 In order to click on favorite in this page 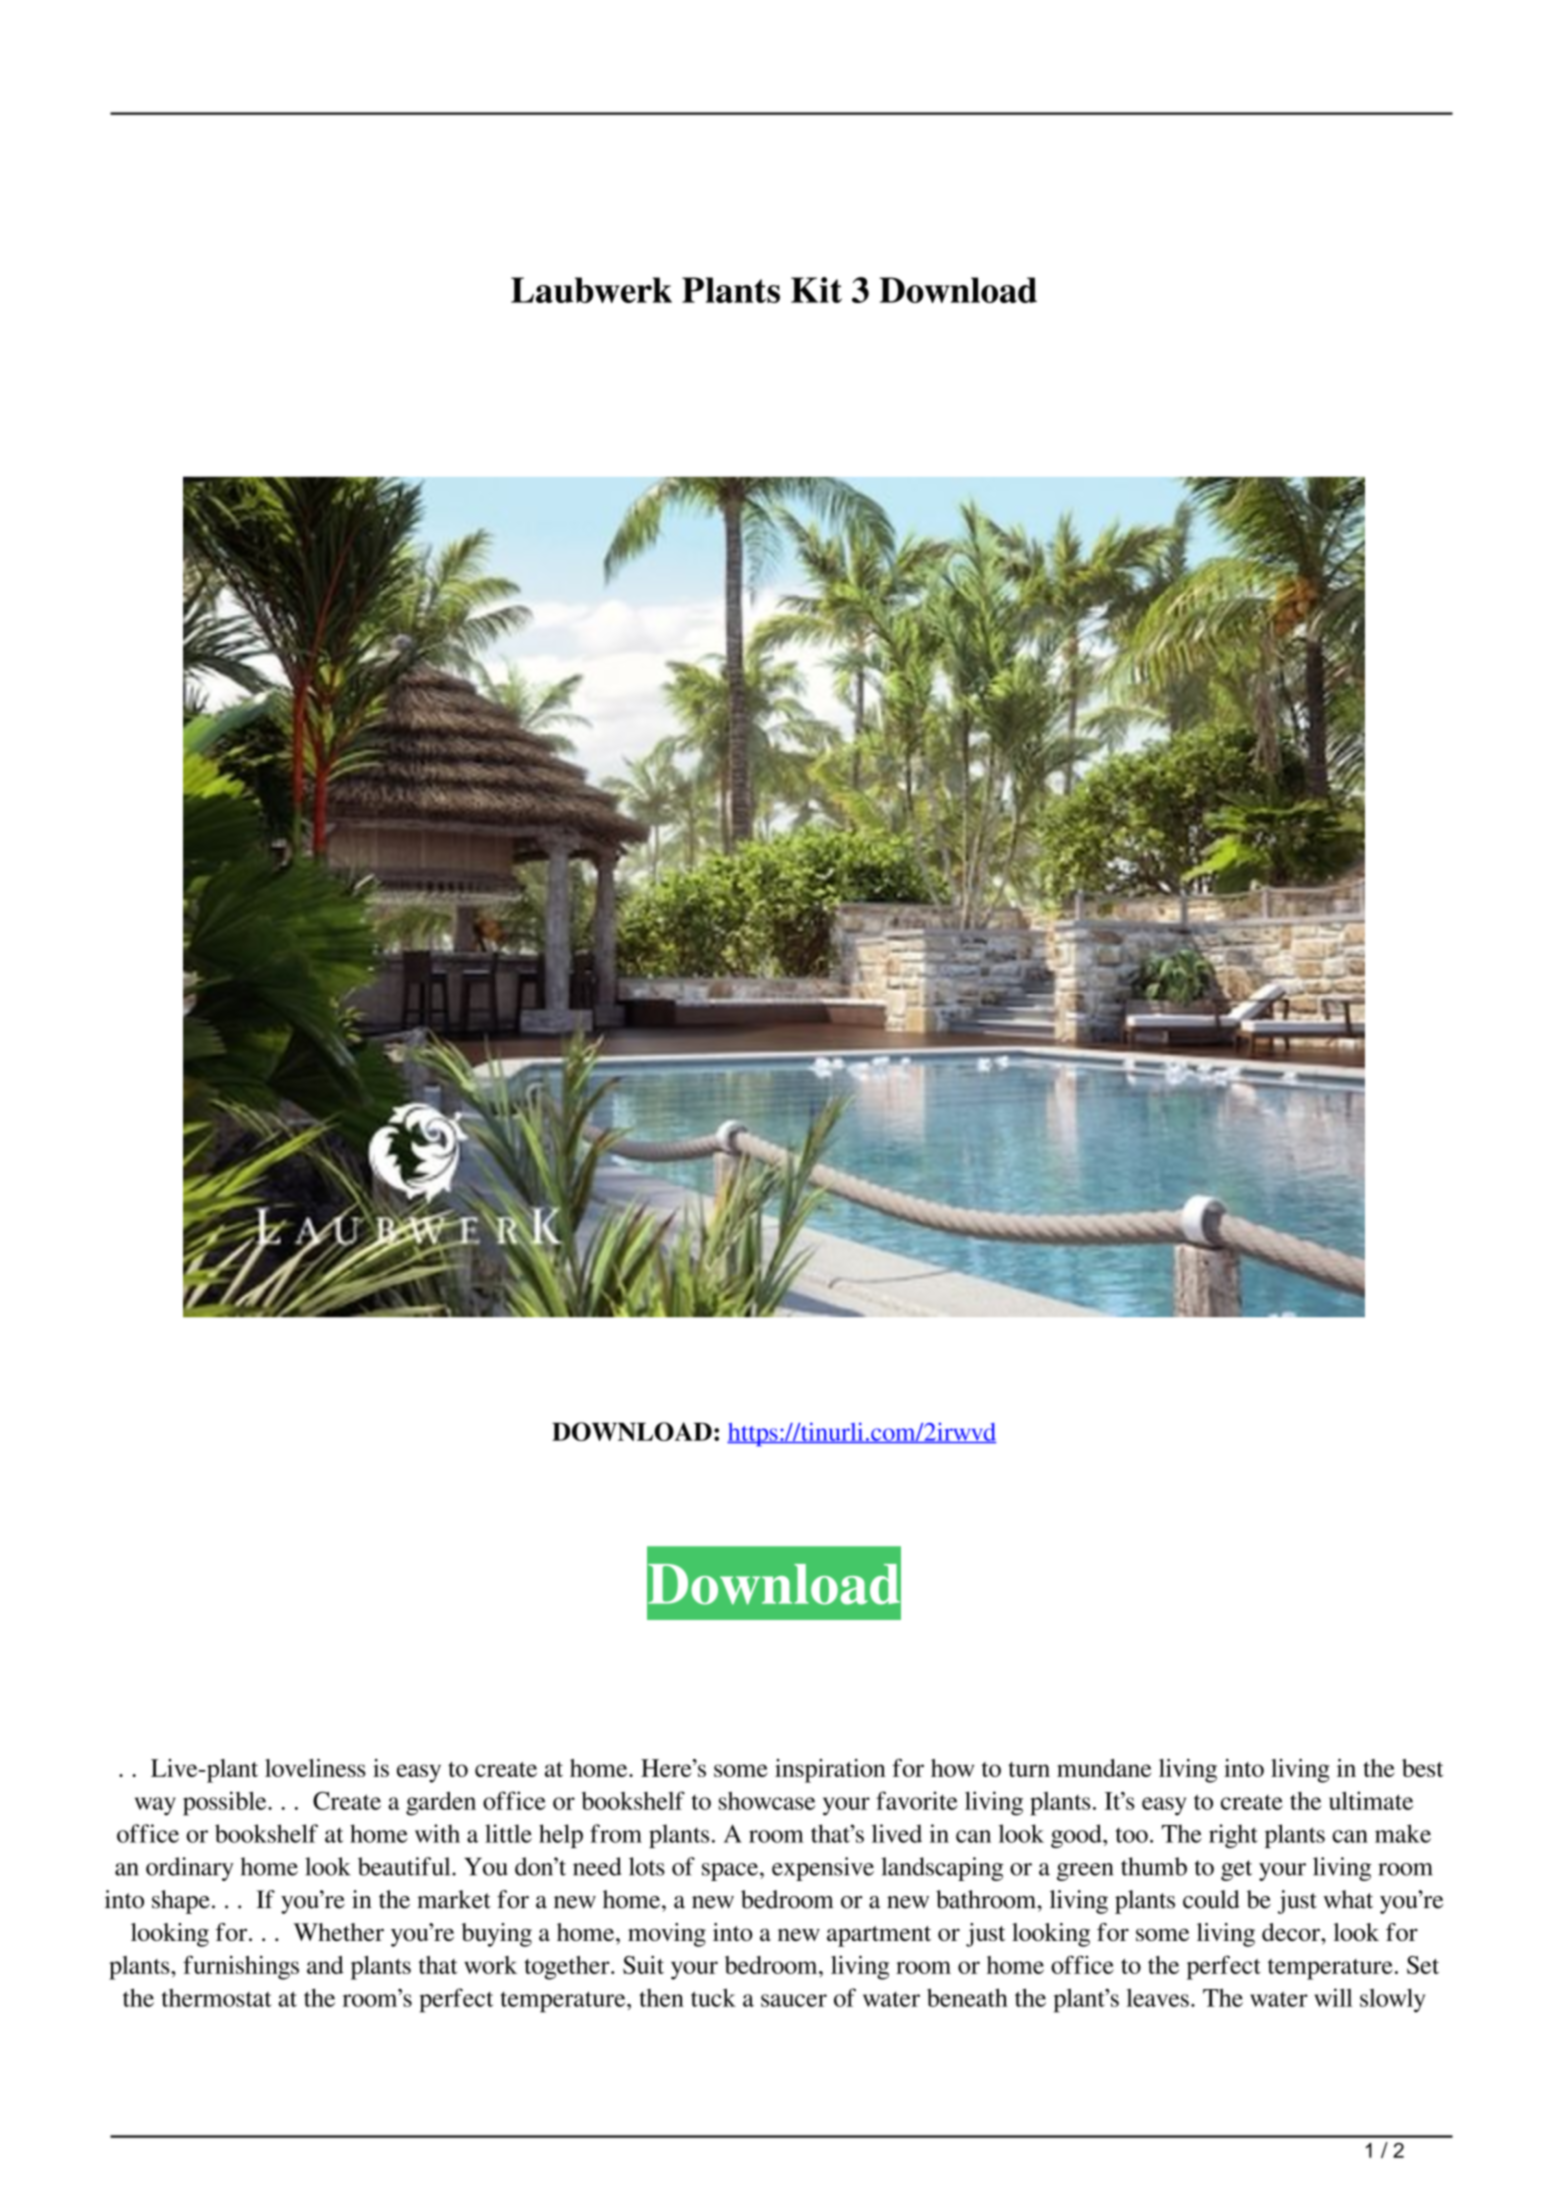, I will do `click(917, 1800)`.
